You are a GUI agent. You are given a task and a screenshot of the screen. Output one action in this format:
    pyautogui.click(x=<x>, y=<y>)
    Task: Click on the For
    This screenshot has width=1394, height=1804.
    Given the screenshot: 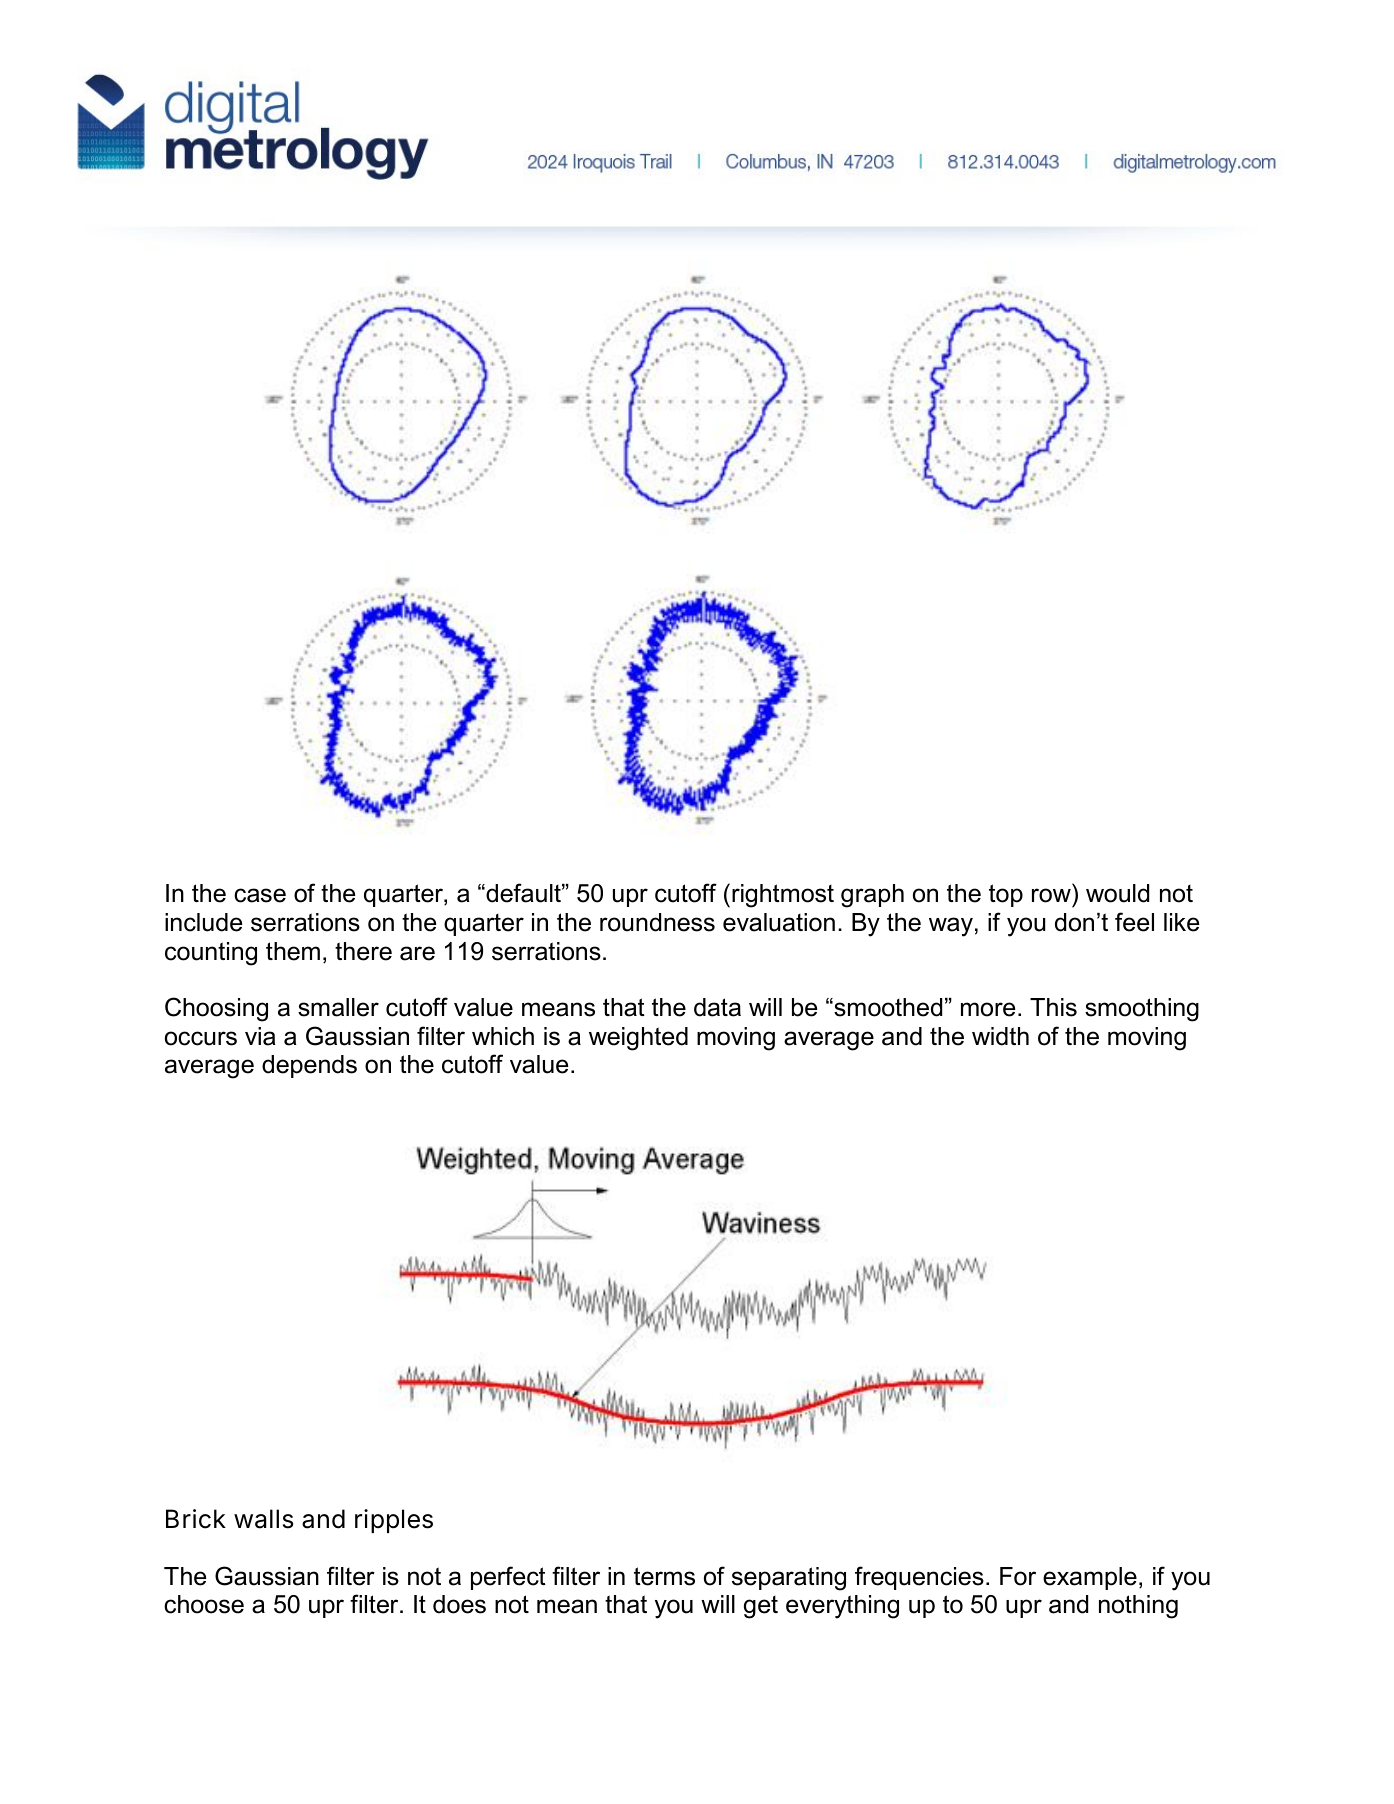 What is the action you would take?
    pyautogui.click(x=1018, y=1576)
